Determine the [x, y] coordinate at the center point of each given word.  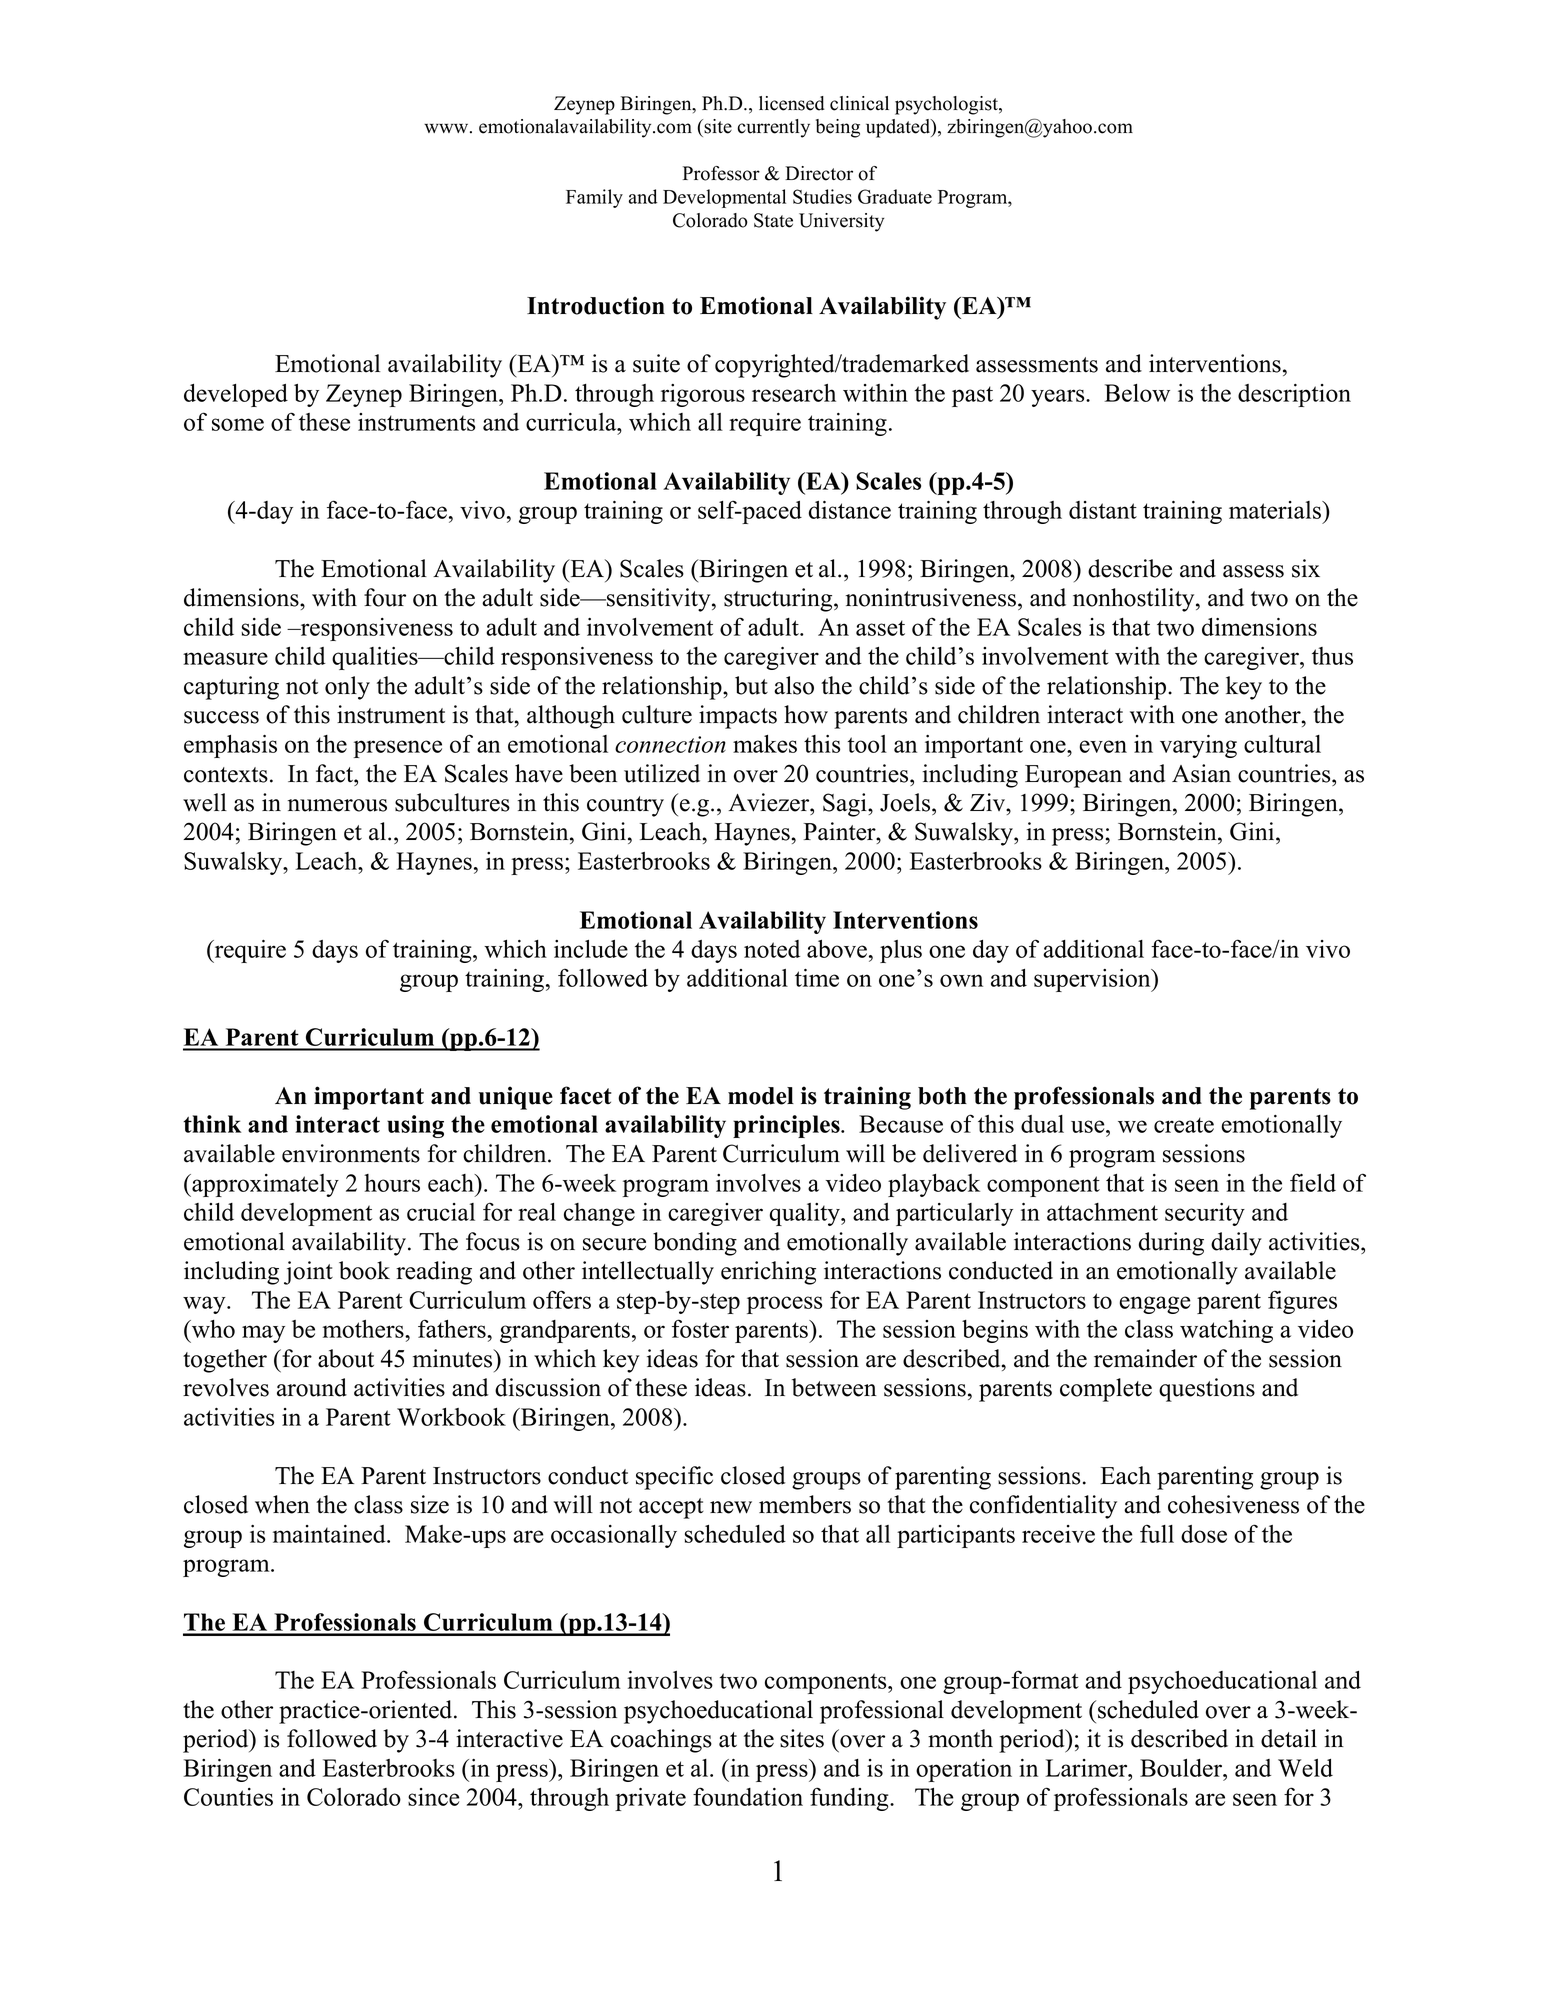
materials [1276, 510]
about [346, 1358]
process [784, 1305]
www [447, 128]
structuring [779, 600]
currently [773, 128]
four [385, 597]
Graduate [895, 196]
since [433, 1797]
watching [1226, 1331]
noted [772, 949]
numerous [337, 805]
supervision [1093, 980]
